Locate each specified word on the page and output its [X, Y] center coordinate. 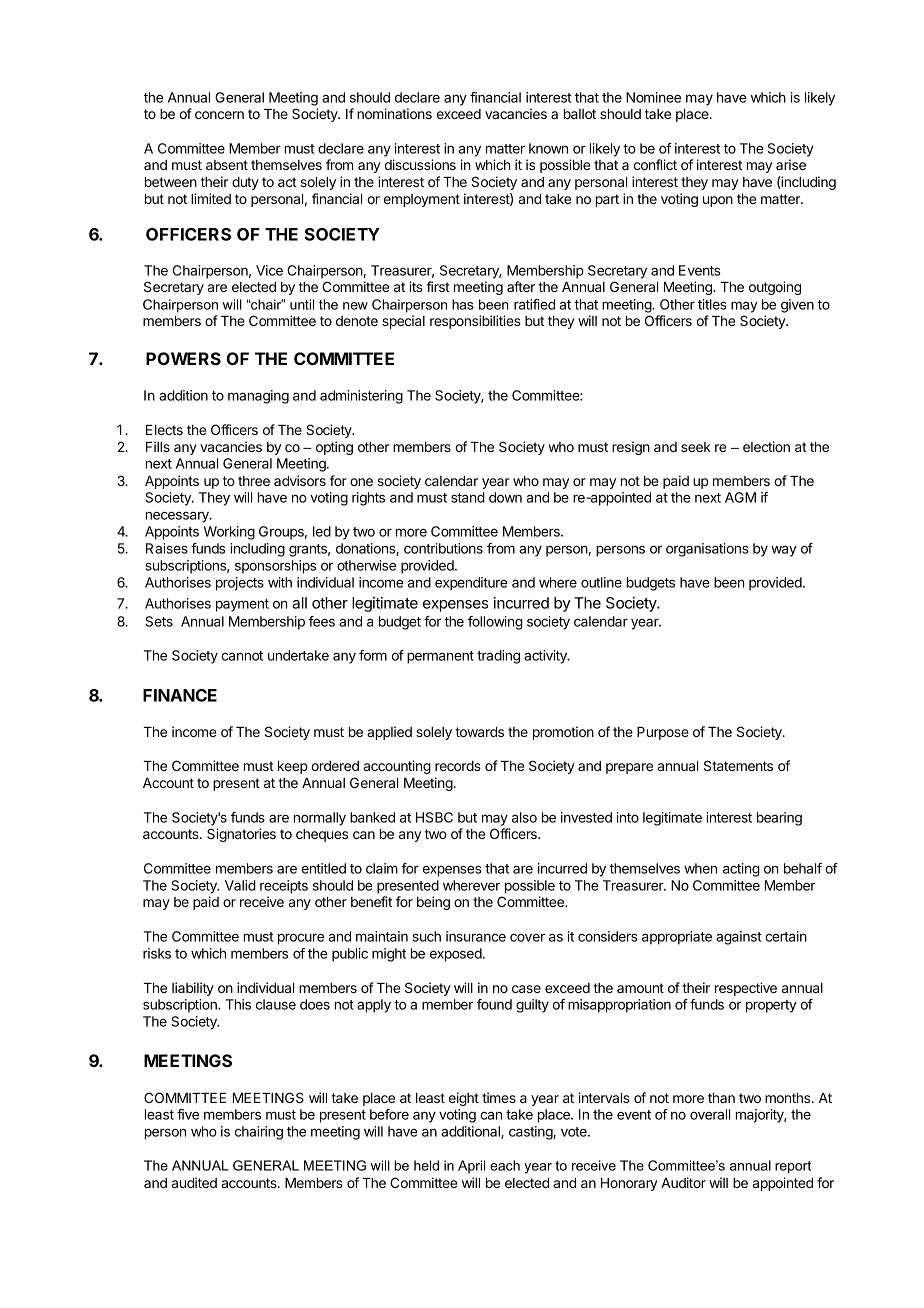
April [471, 1166]
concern [219, 115]
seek [696, 447]
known [548, 148]
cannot [242, 656]
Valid [240, 885]
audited [194, 1182]
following [495, 623]
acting [741, 870]
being [433, 903]
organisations [707, 550]
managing [258, 397]
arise [791, 164]
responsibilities [475, 322]
